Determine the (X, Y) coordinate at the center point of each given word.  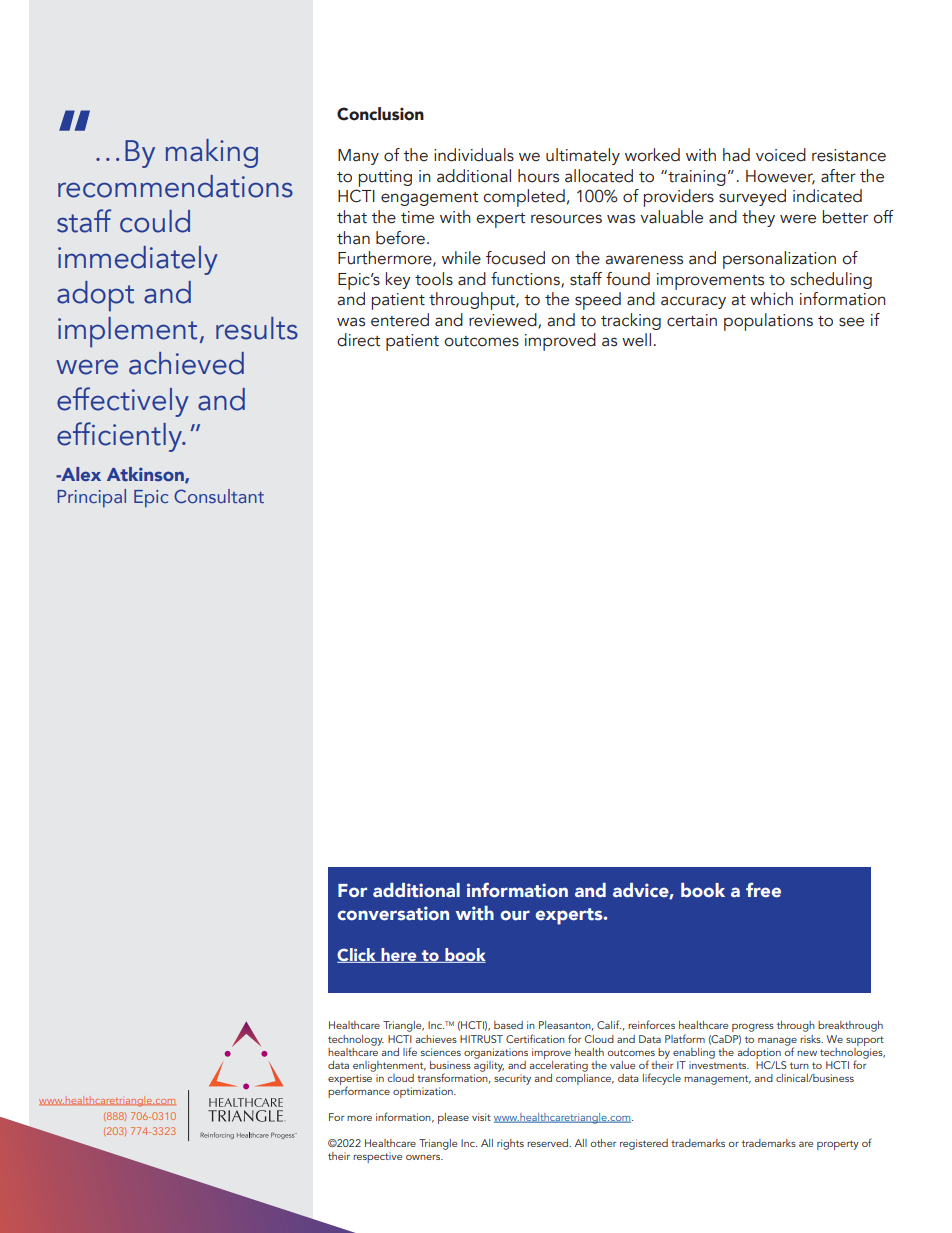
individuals (474, 155)
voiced (781, 155)
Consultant (219, 496)
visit (481, 1117)
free (763, 890)
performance (359, 1091)
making (212, 153)
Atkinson (146, 475)
